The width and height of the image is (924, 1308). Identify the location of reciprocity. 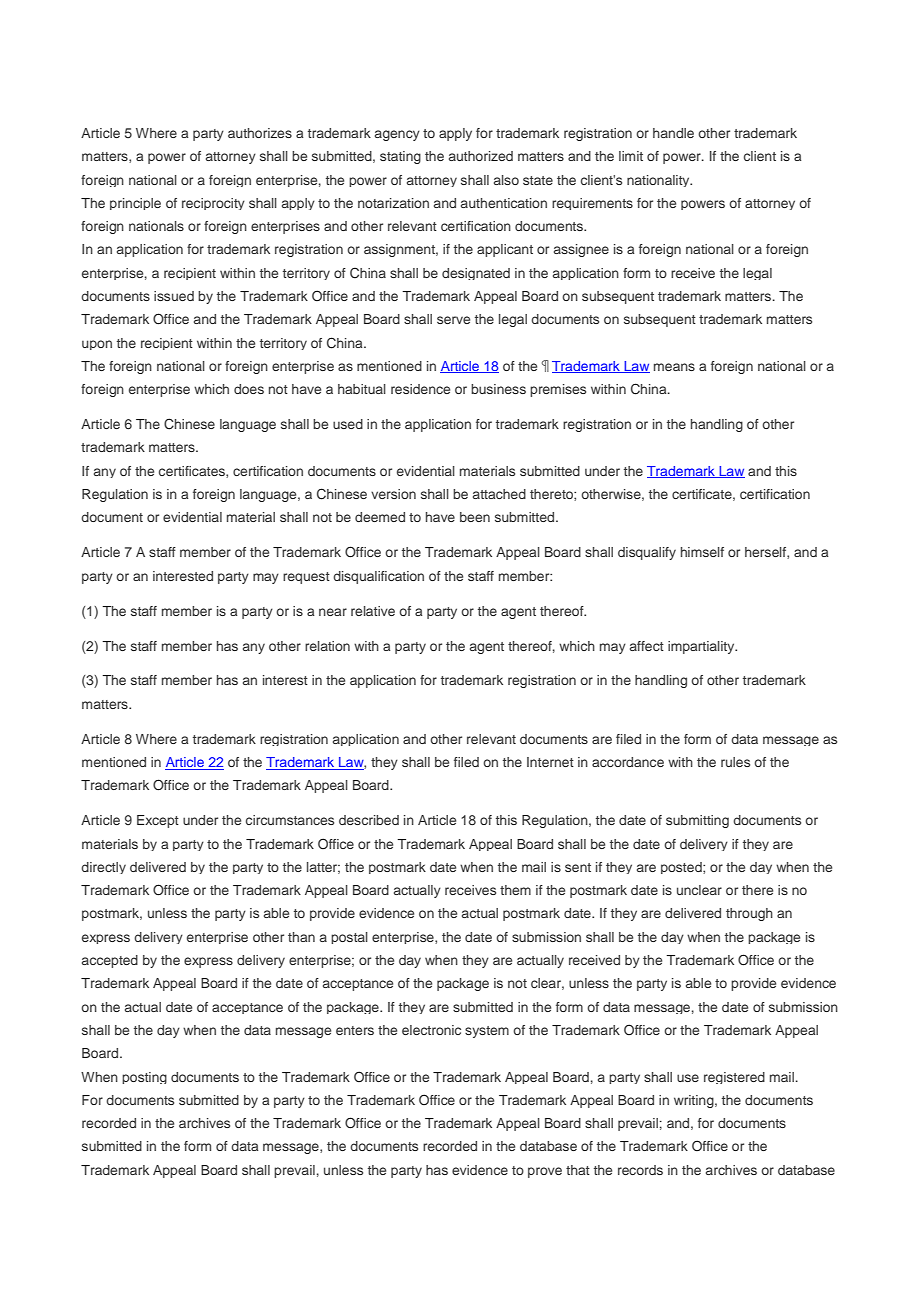
(213, 204).
